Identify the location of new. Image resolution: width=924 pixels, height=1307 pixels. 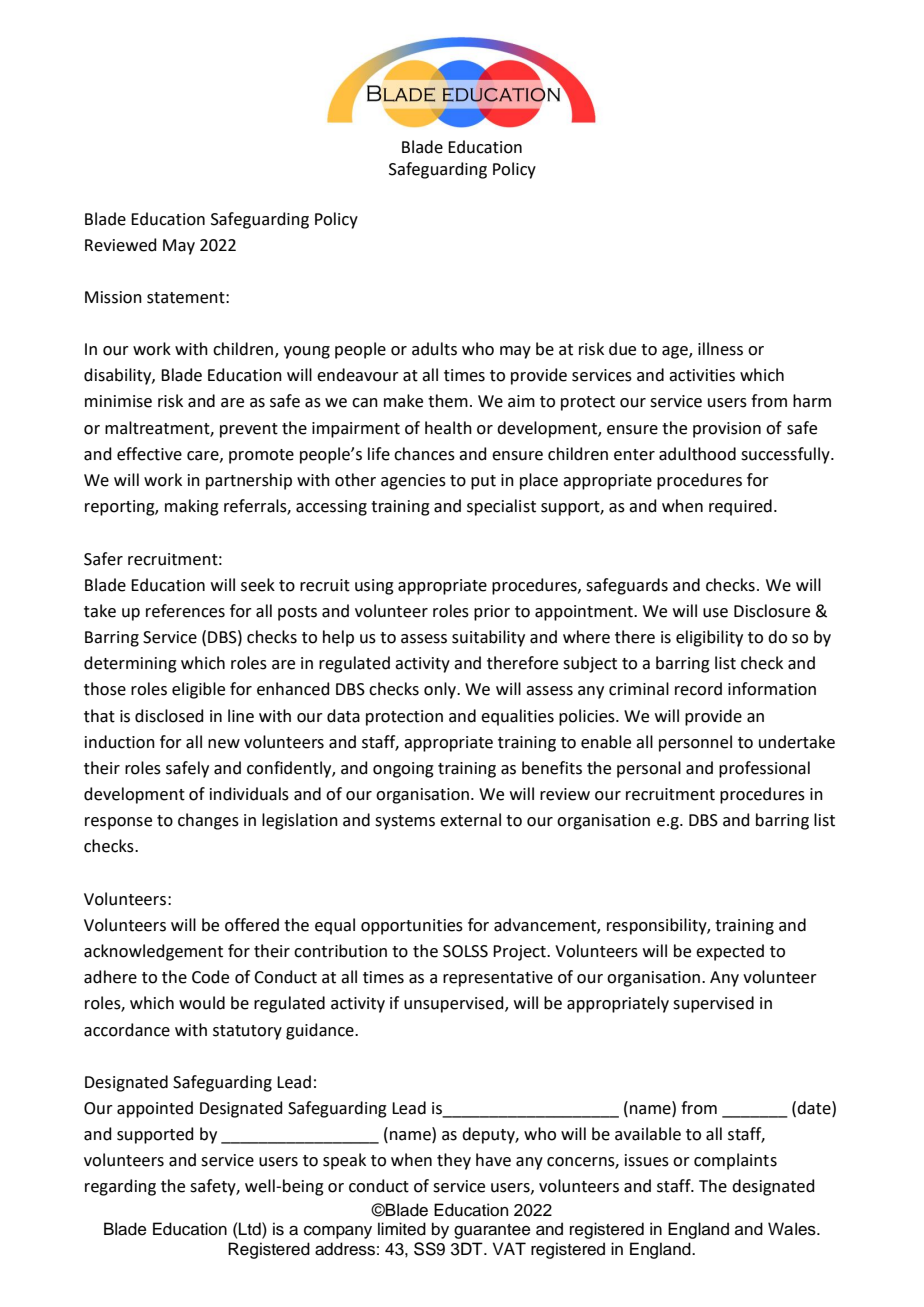
(224, 744).
